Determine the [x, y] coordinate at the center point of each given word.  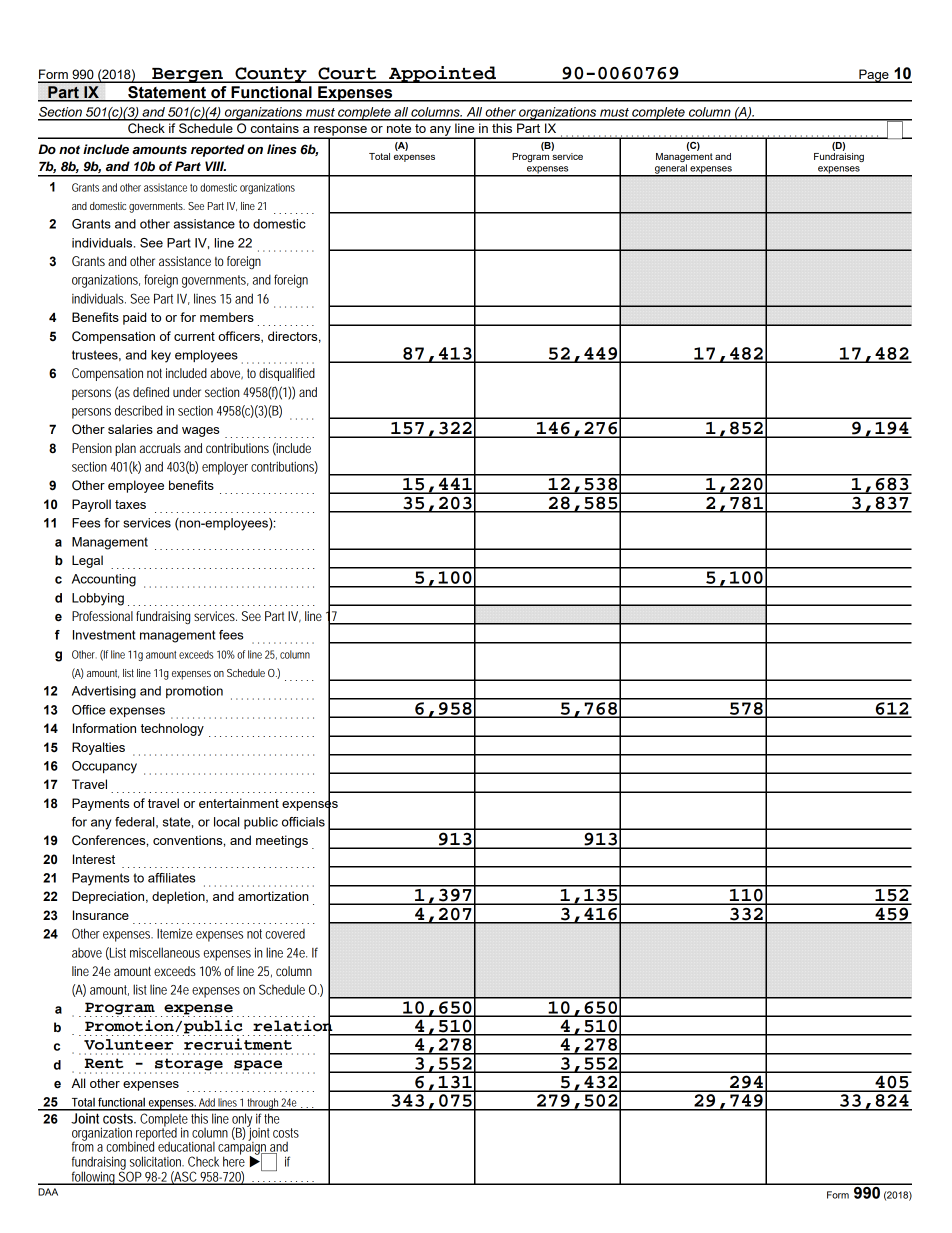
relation [293, 1025]
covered [285, 934]
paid [134, 318]
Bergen [187, 75]
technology [172, 729]
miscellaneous [165, 952]
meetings [282, 841]
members [227, 317]
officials [303, 822]
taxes [130, 504]
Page [874, 76]
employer [225, 468]
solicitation [157, 1161]
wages [200, 432]
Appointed [442, 74]
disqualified [287, 374]
